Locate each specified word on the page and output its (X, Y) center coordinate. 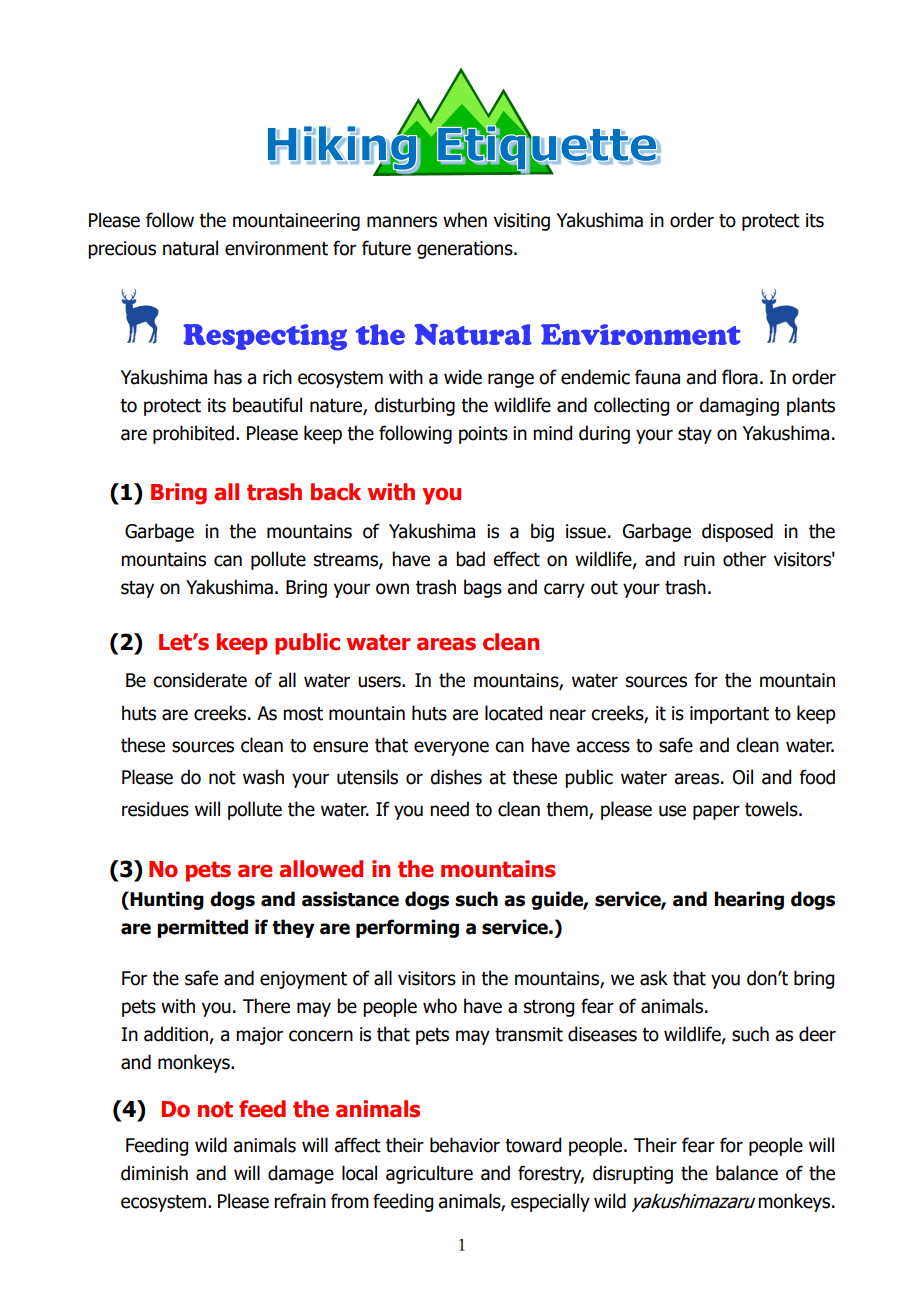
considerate (200, 680)
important (729, 715)
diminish (154, 1173)
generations (466, 250)
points (483, 435)
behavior (465, 1145)
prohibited (193, 434)
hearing (749, 900)
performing (407, 928)
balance (747, 1173)
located (513, 713)
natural (190, 248)
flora (740, 377)
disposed (737, 532)
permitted (202, 928)
